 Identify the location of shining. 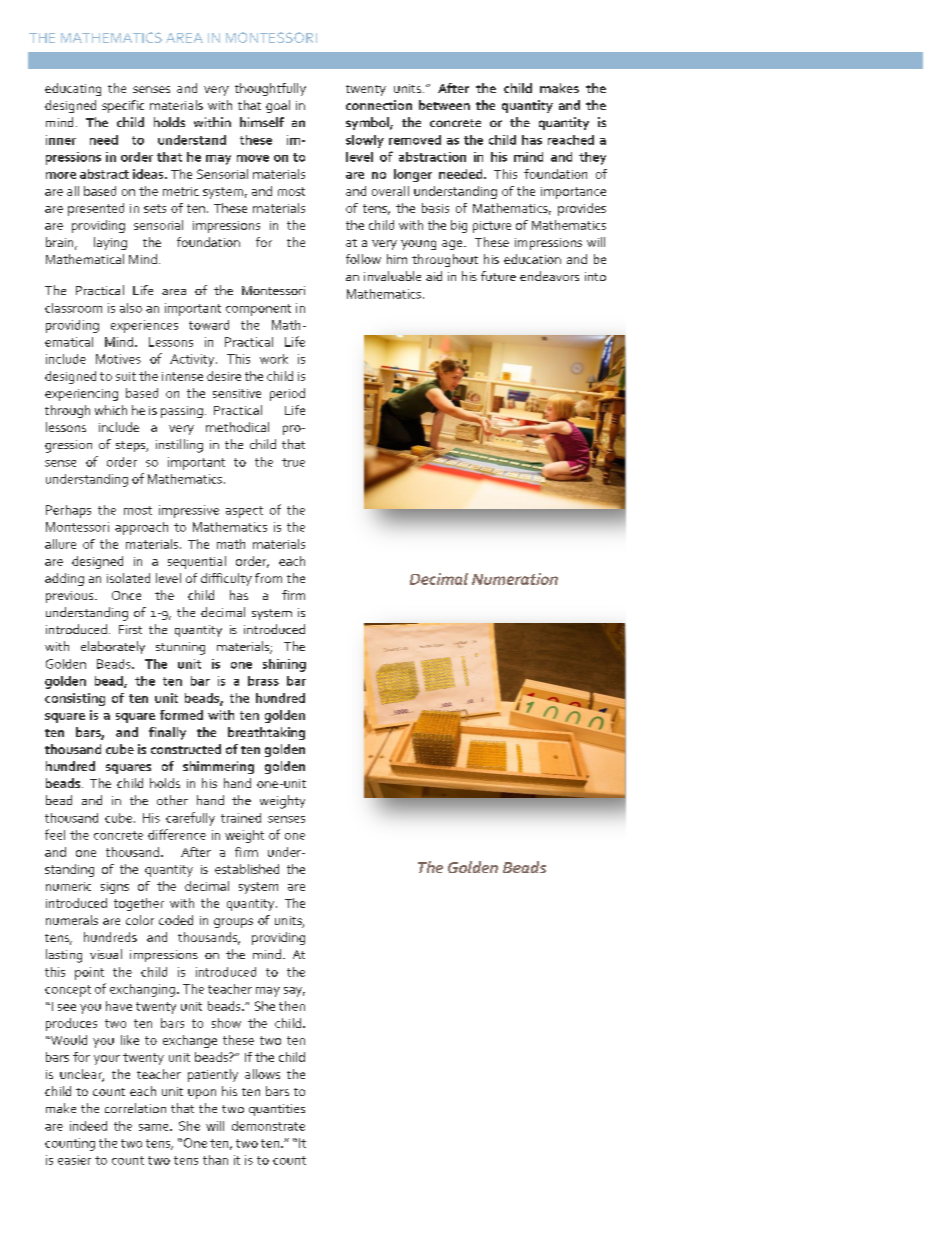
(284, 665).
